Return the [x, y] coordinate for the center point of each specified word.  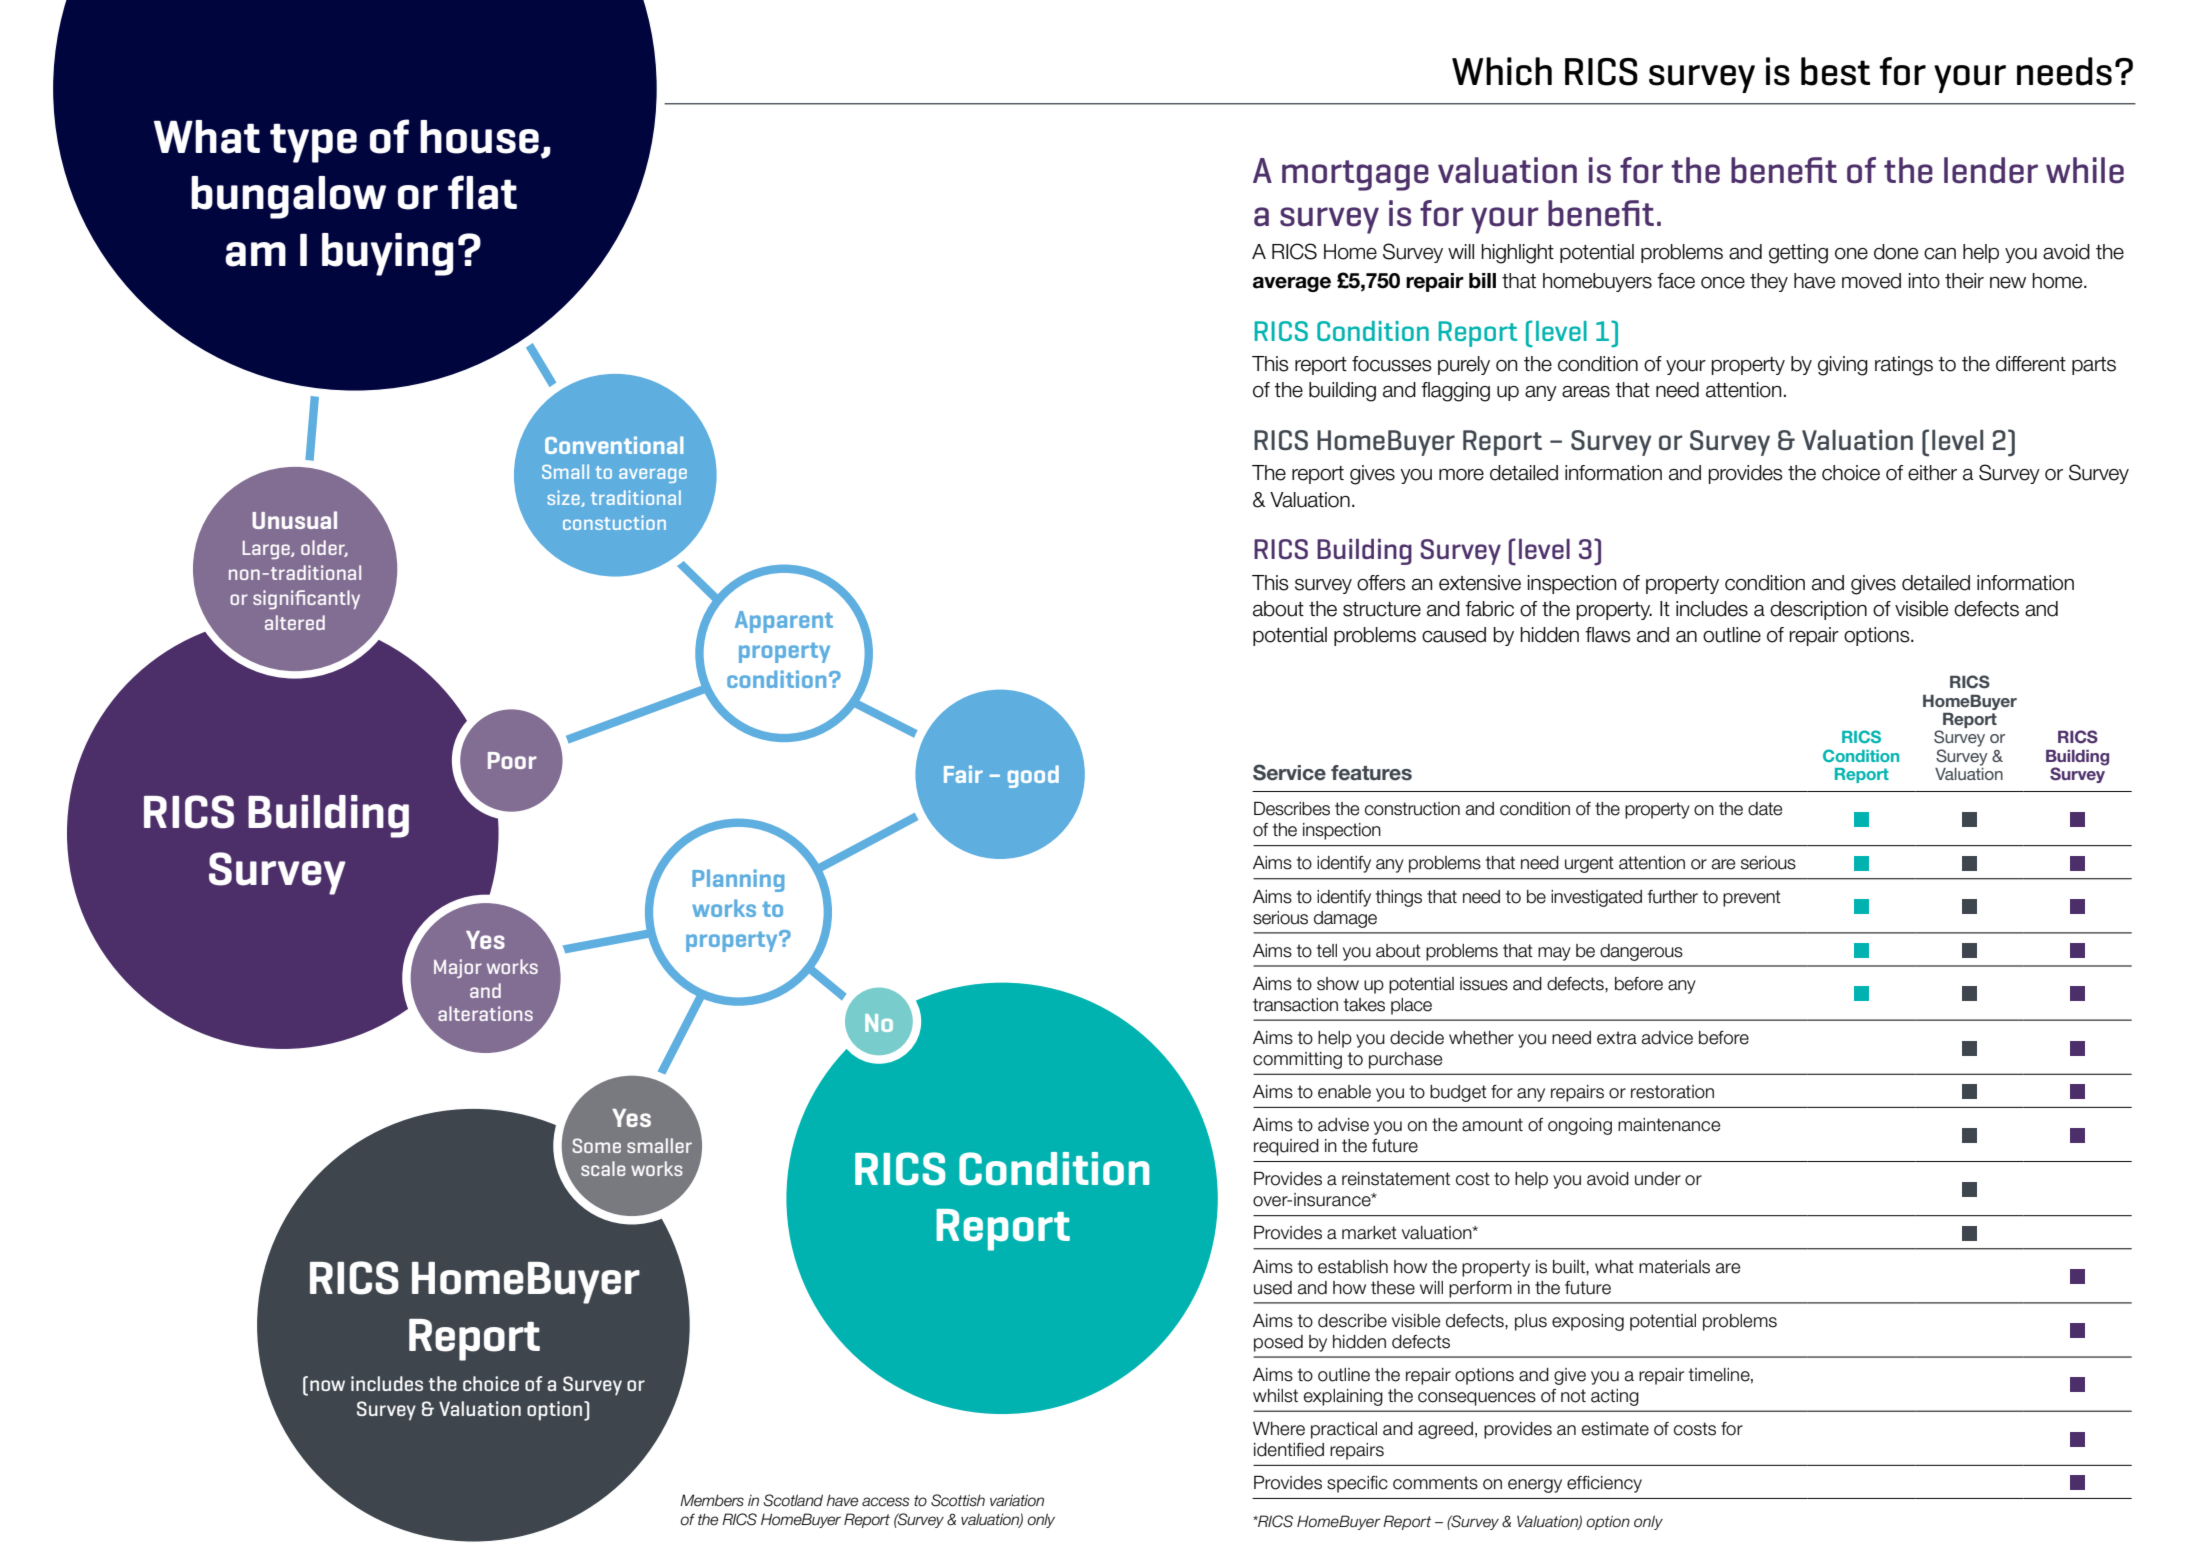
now [327, 1385]
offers [1381, 583]
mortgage [1355, 175]
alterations [485, 1013]
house [480, 137]
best [1835, 71]
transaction [1295, 1005]
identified [1289, 1450]
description [1818, 610]
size [564, 498]
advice [1667, 1038]
